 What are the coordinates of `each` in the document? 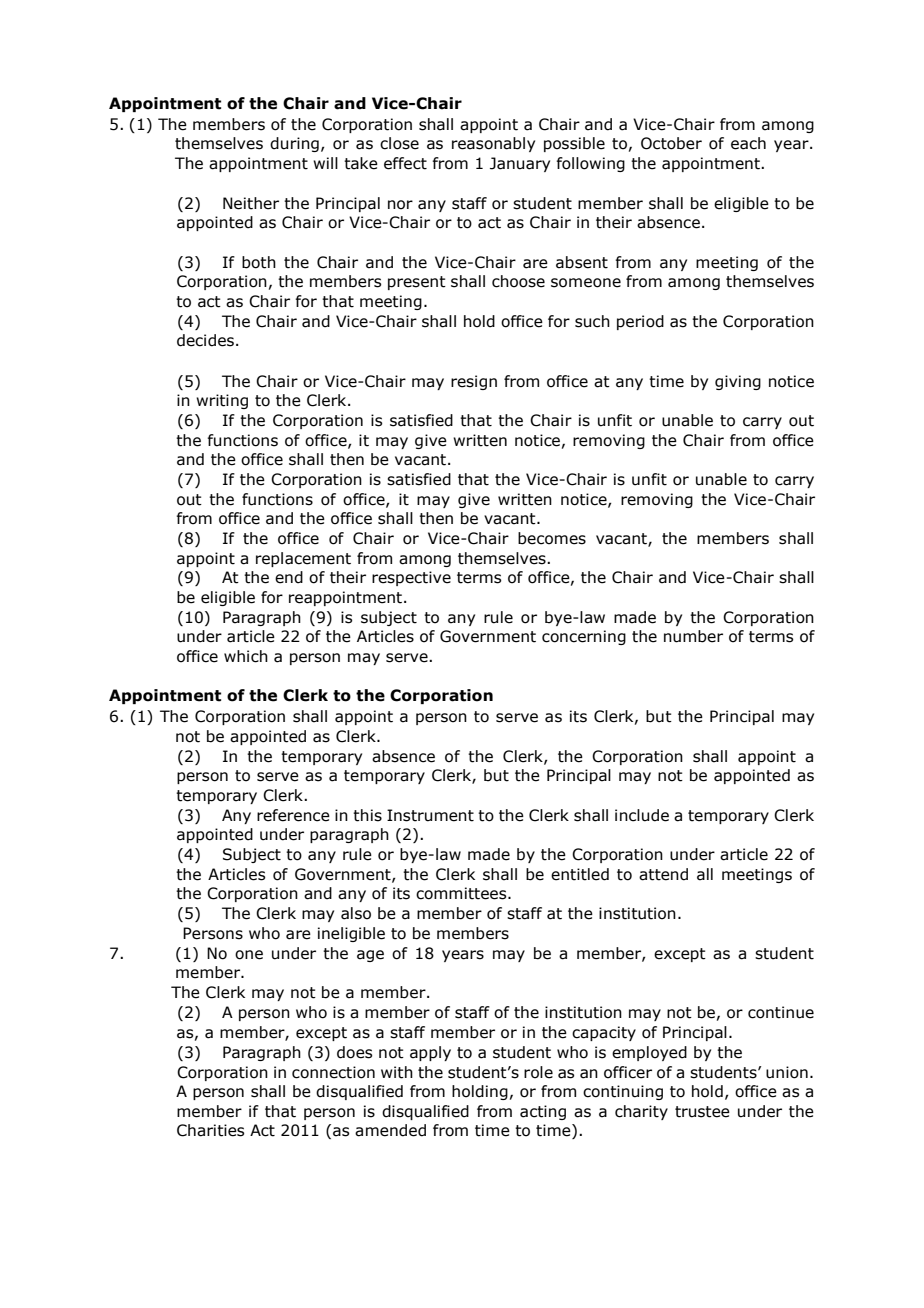 It's located at (748, 143).
